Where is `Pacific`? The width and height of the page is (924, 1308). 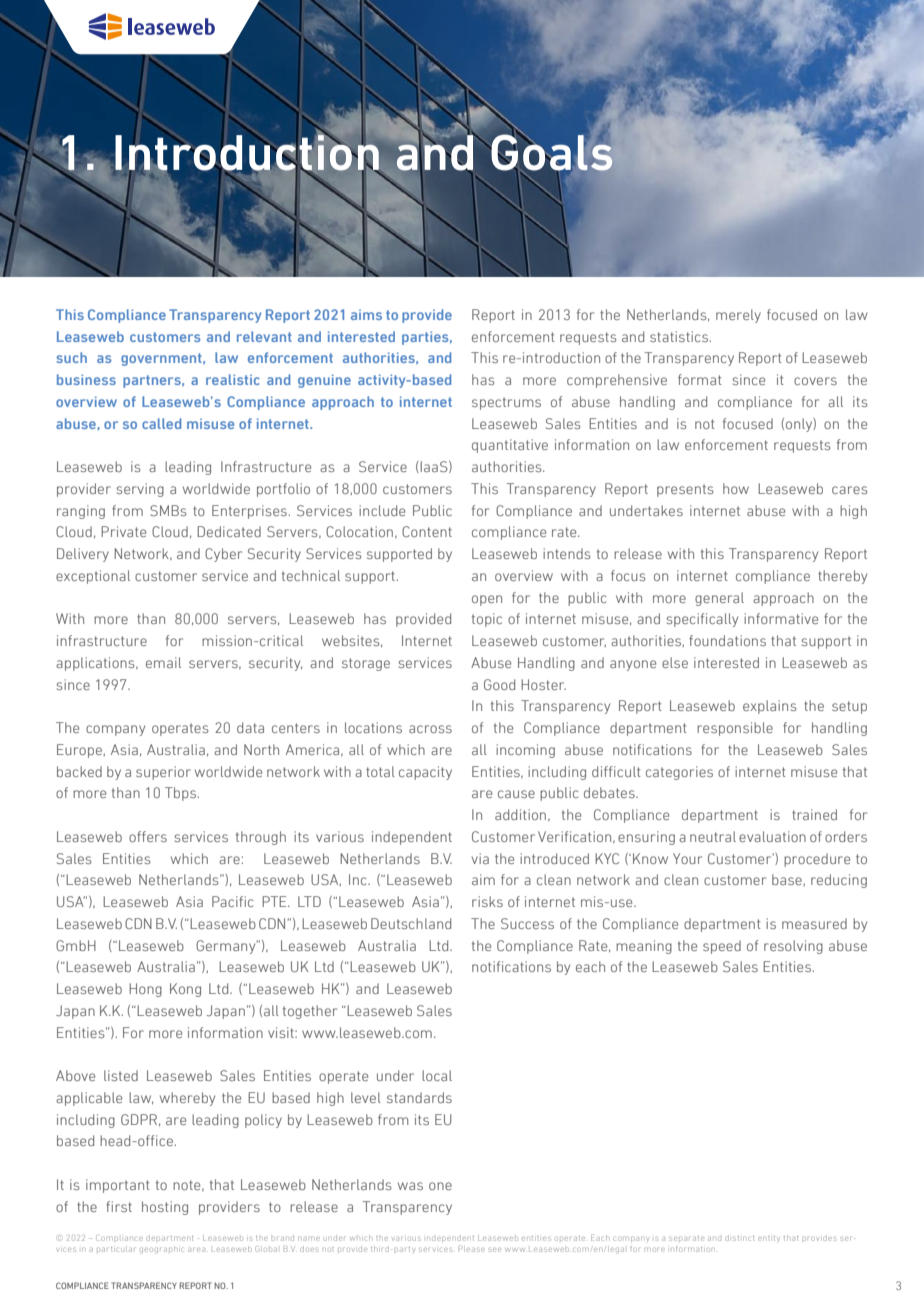 Pacific is located at coordinates (232, 901).
